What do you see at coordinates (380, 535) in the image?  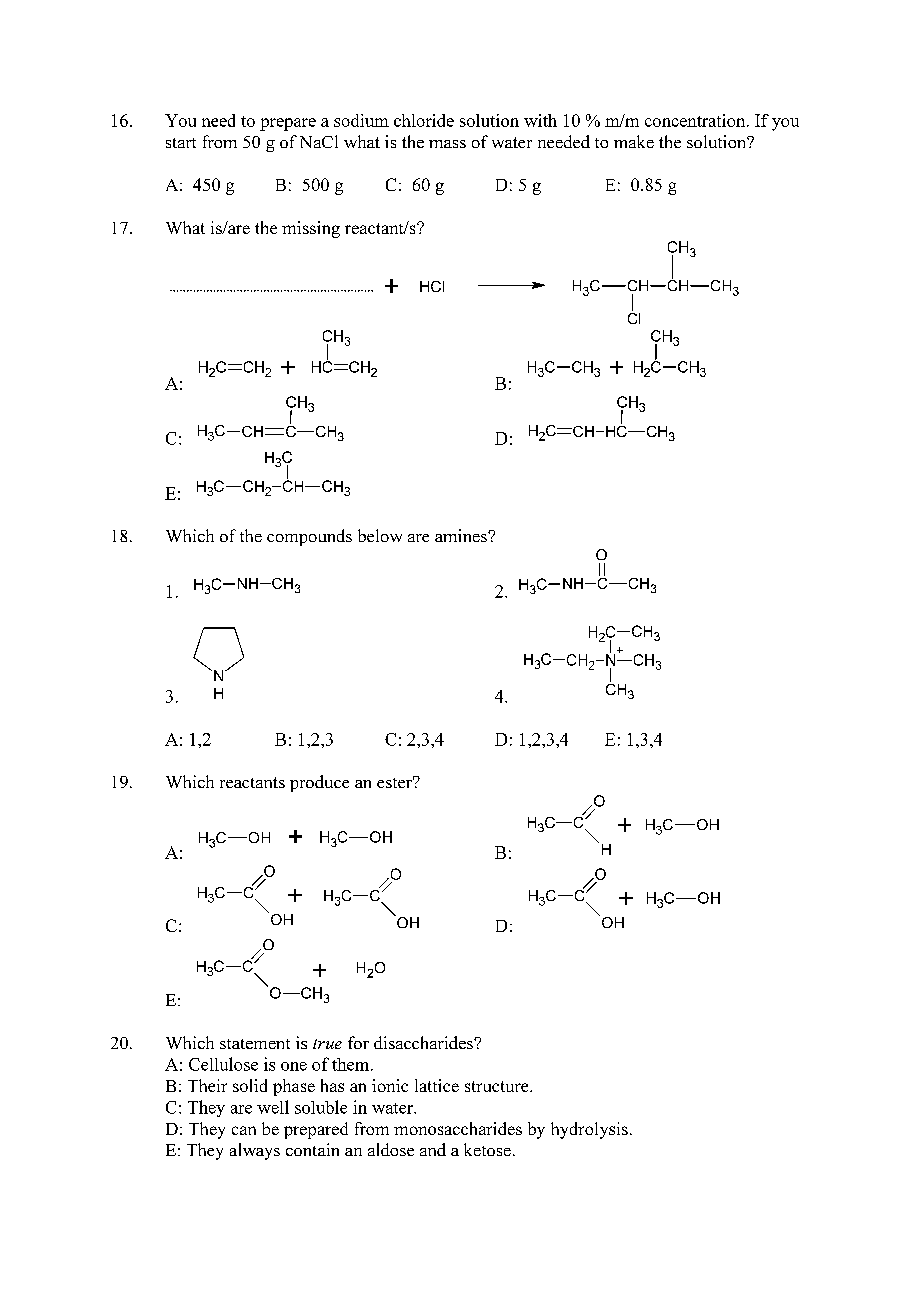 I see `below` at bounding box center [380, 535].
